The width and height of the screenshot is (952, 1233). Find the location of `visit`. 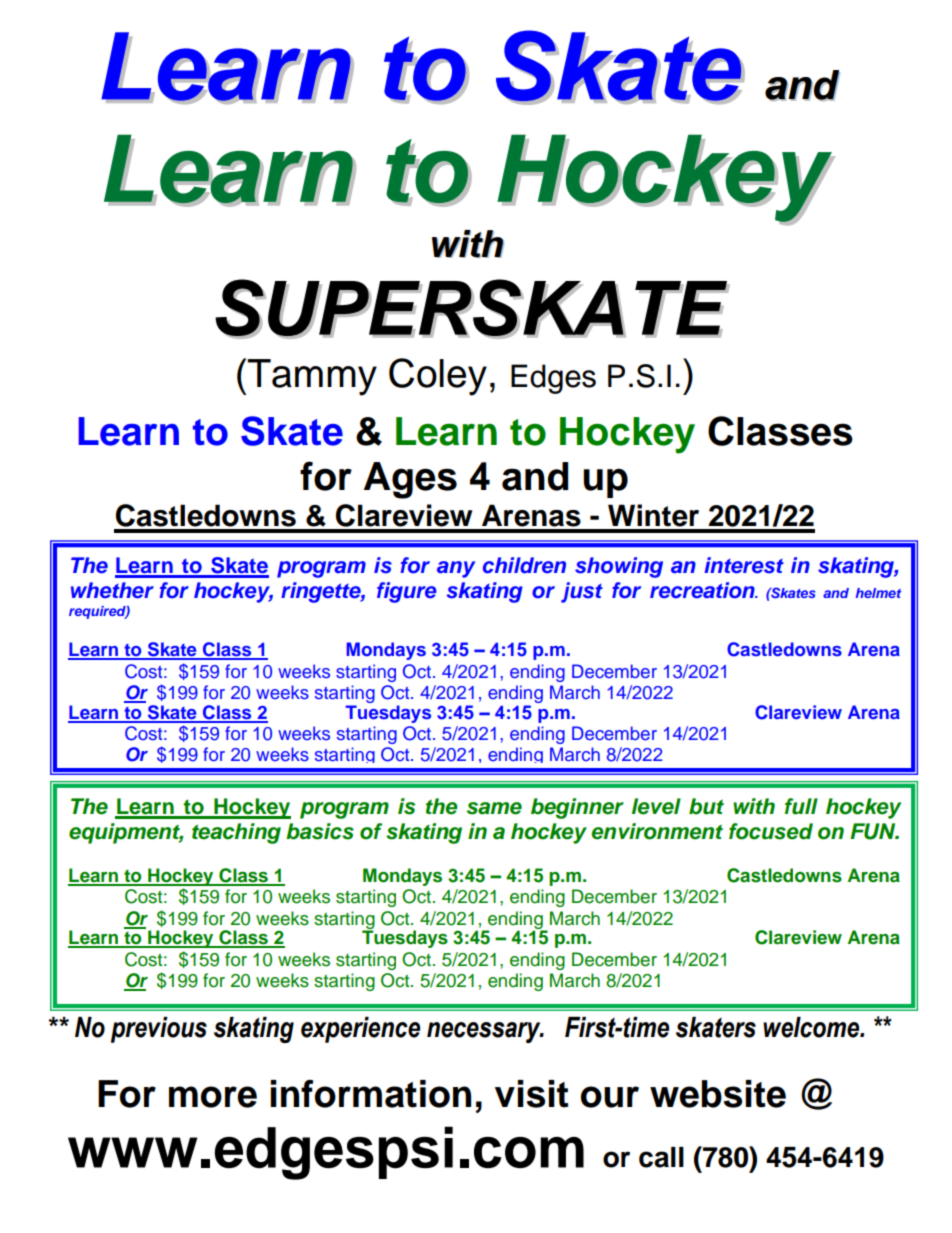

visit is located at coordinates (532, 1094).
